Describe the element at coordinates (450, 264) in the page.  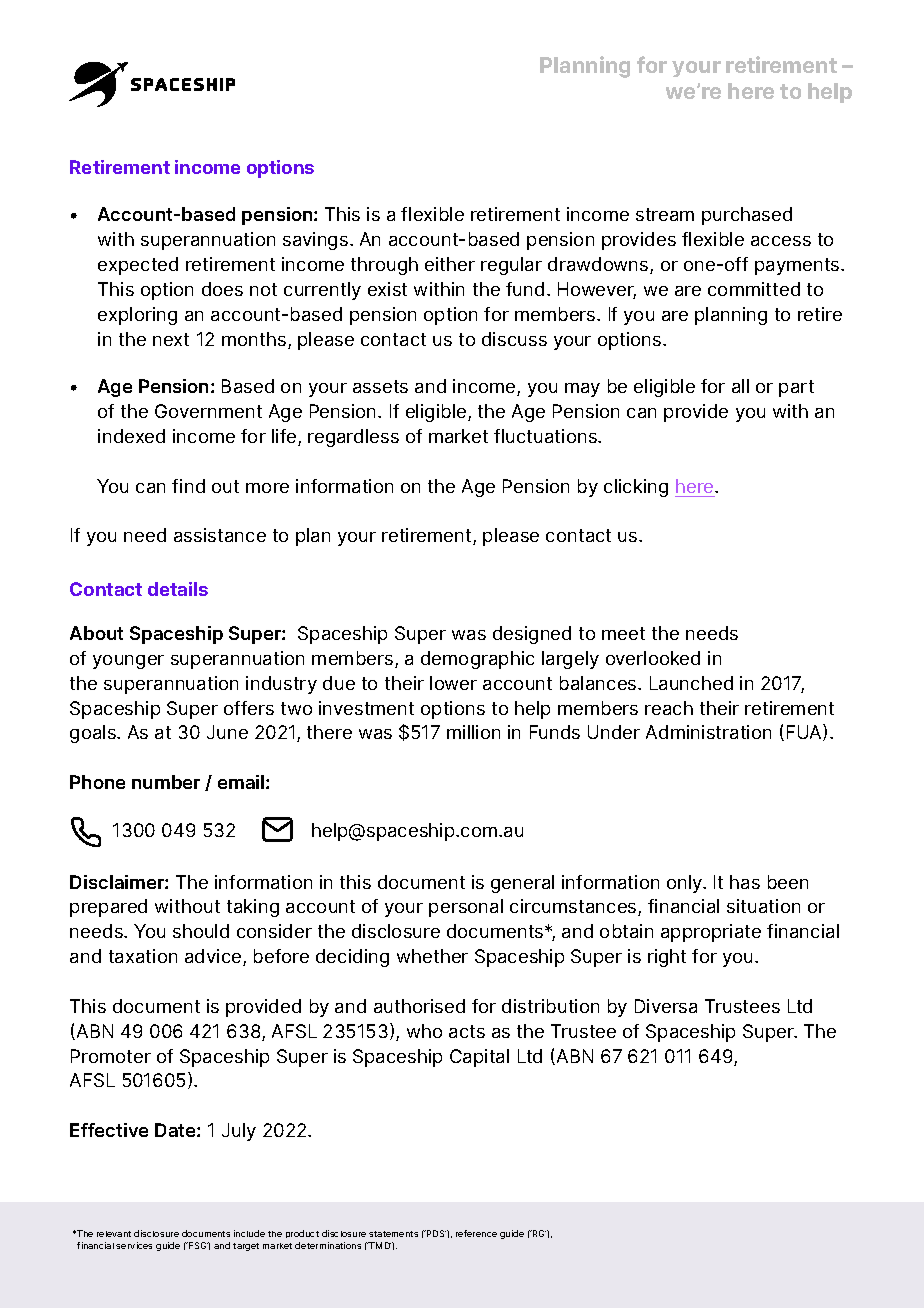
I see `either` at that location.
